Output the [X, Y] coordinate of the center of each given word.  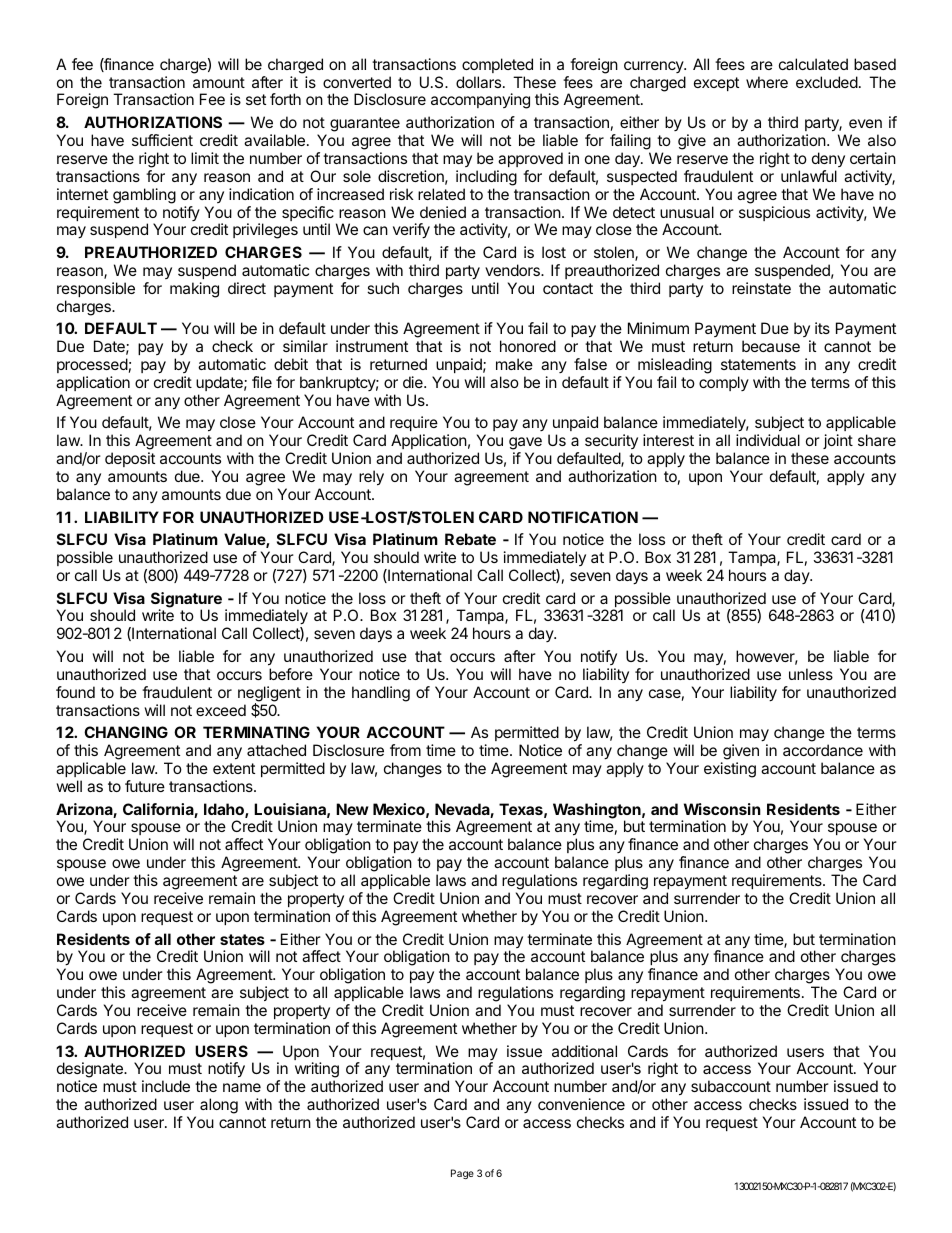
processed [92, 365]
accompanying [480, 101]
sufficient [162, 140]
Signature [186, 601]
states [242, 939]
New [352, 809]
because [771, 346]
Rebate [470, 539]
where [767, 82]
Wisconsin [722, 809]
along [219, 1106]
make [514, 364]
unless [811, 674]
